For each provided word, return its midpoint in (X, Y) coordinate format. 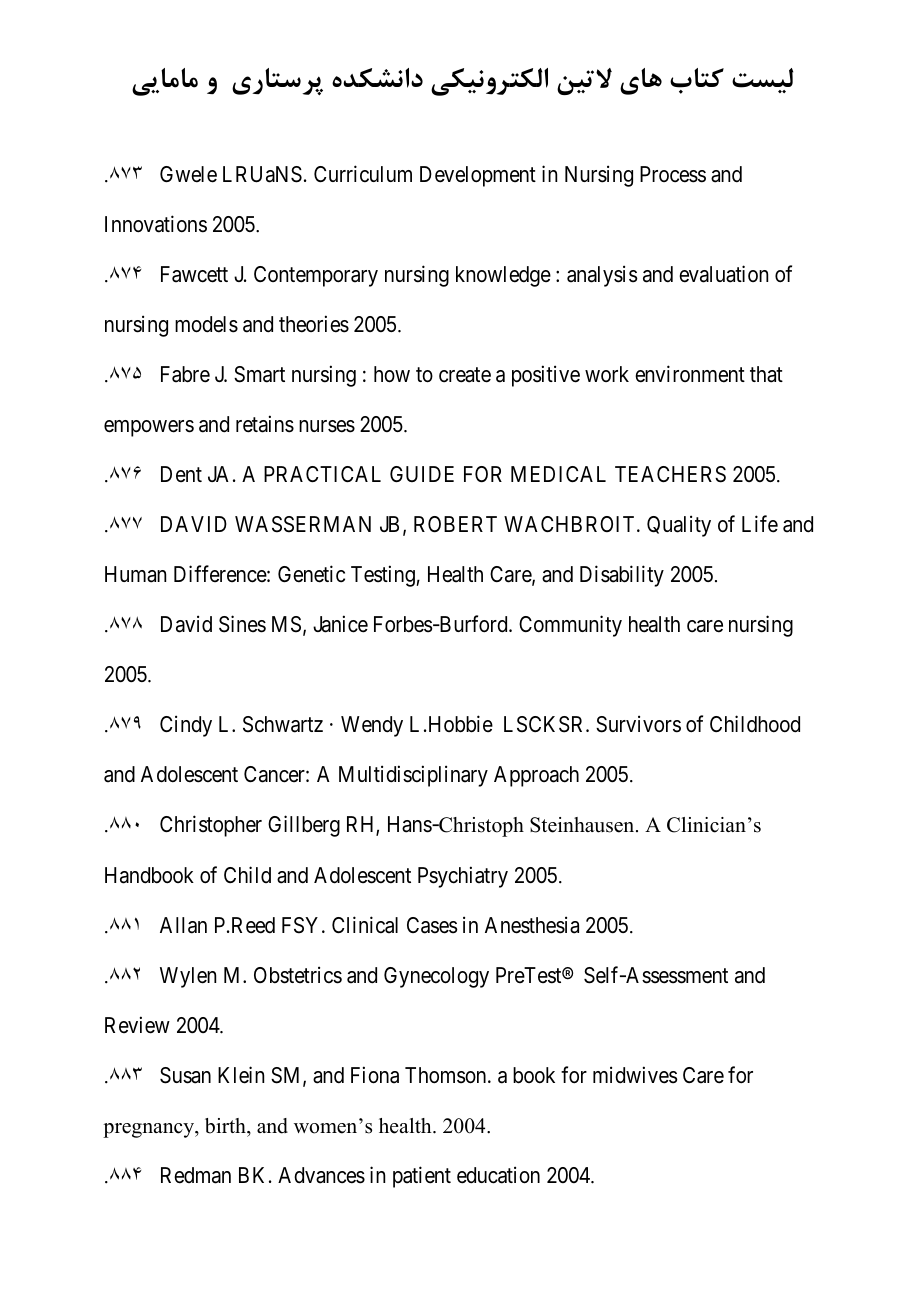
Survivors (638, 724)
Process (673, 174)
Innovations (156, 224)
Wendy (372, 726)
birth (226, 1126)
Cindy (186, 726)
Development (478, 176)
